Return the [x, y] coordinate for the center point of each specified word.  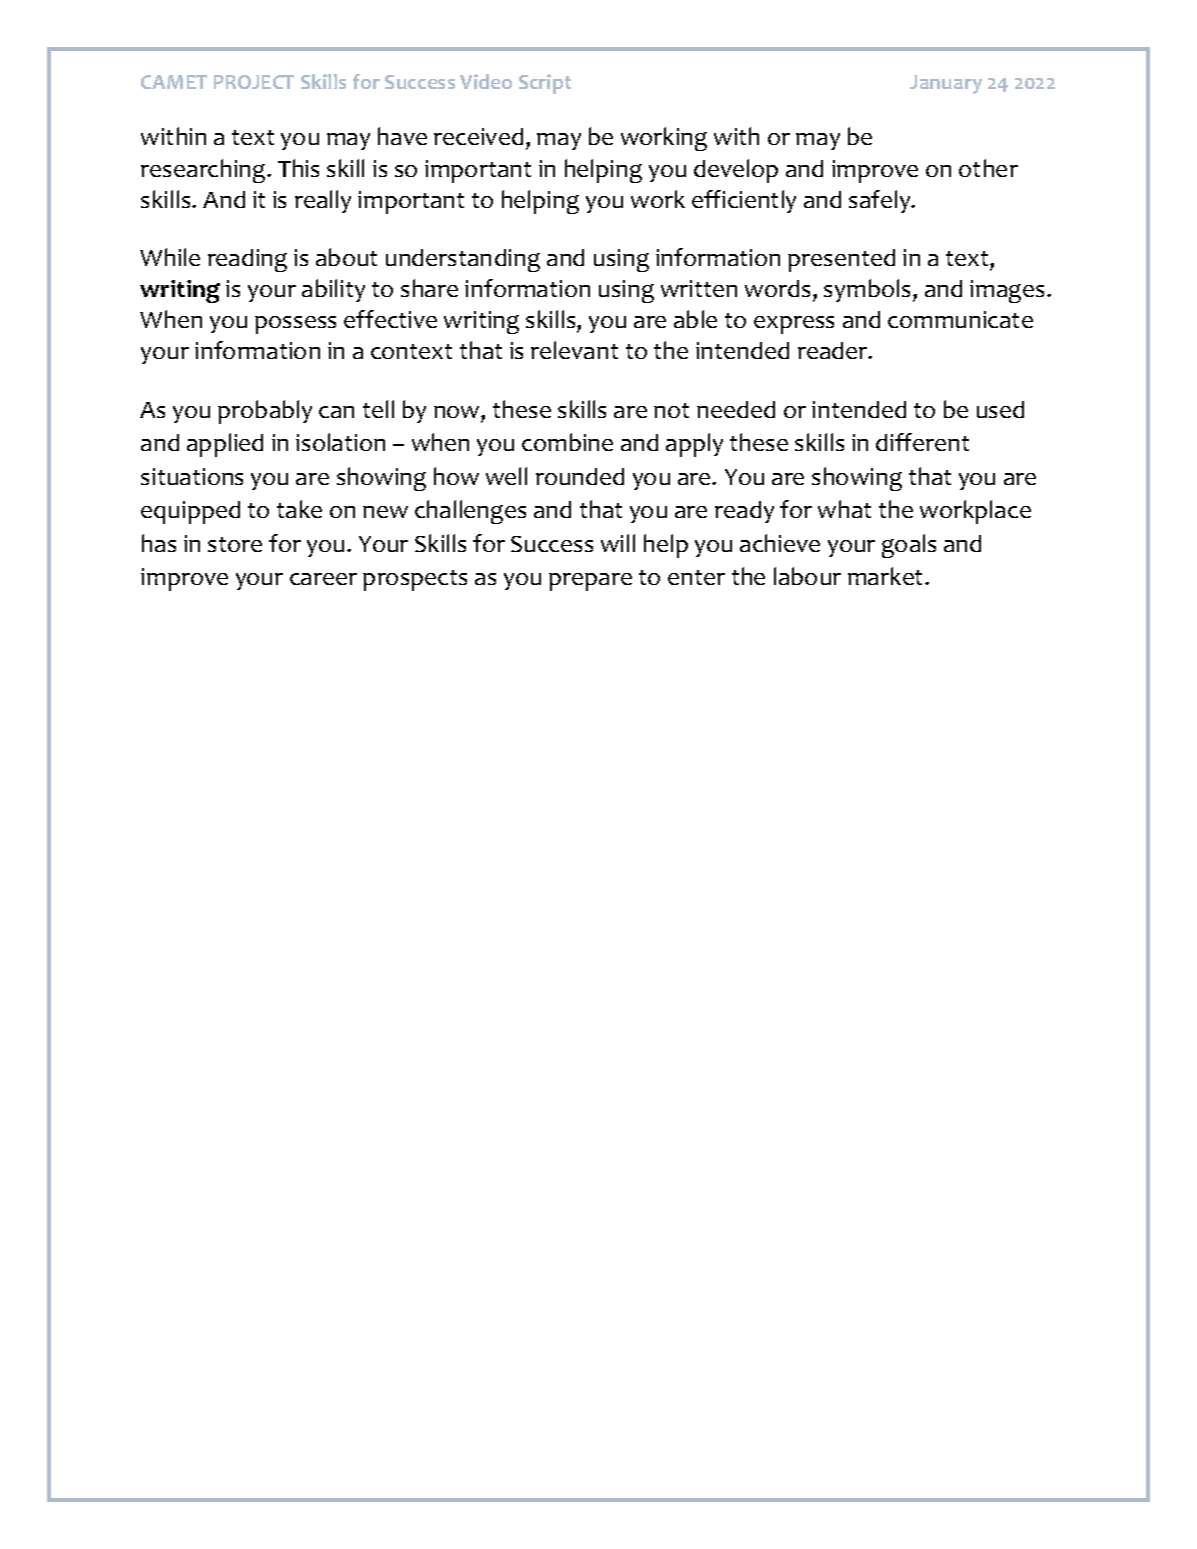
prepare [590, 582]
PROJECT [254, 82]
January [946, 84]
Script [545, 84]
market [887, 576]
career [323, 579]
